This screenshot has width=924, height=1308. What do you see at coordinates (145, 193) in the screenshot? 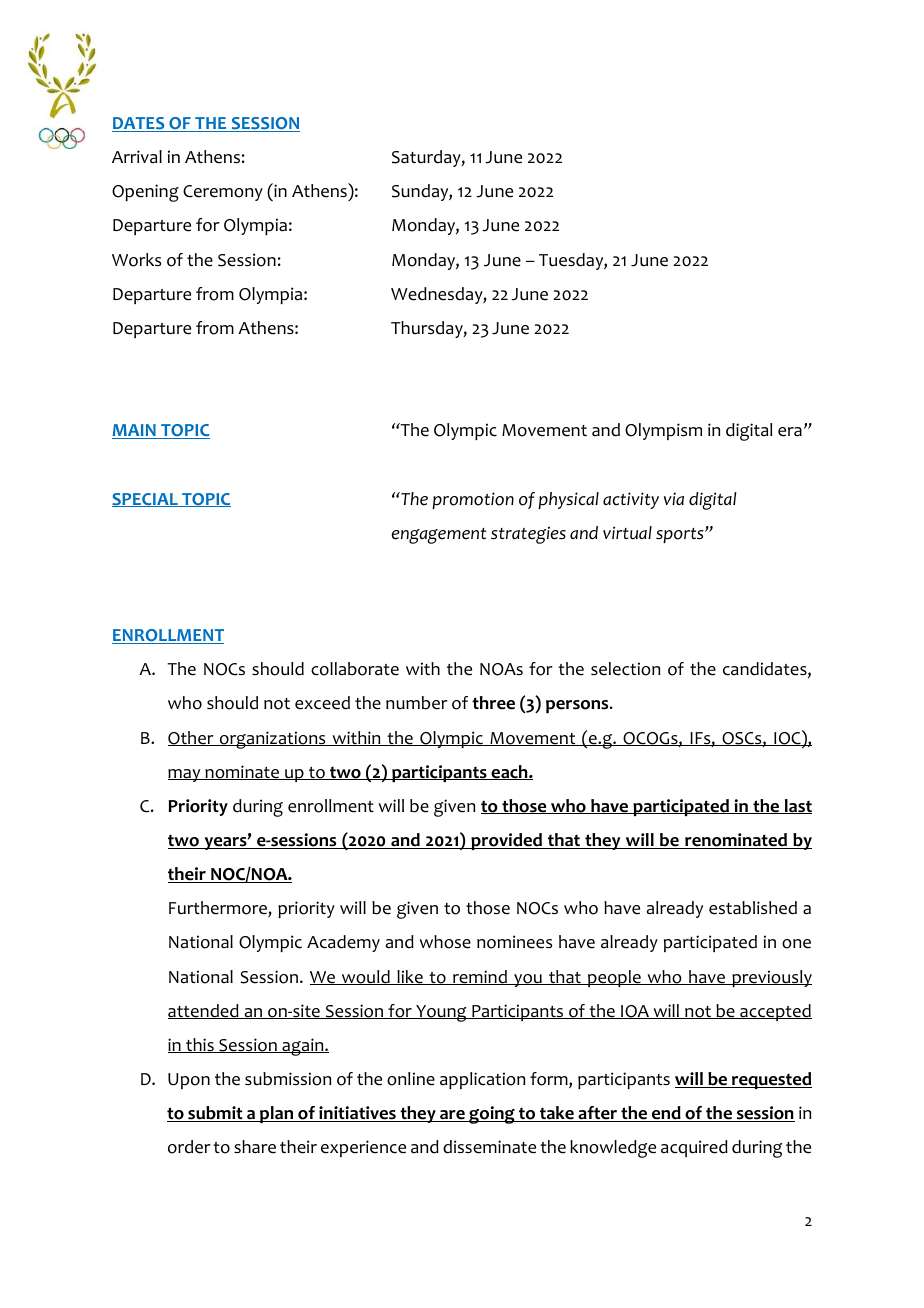
I see `Opening` at bounding box center [145, 193].
